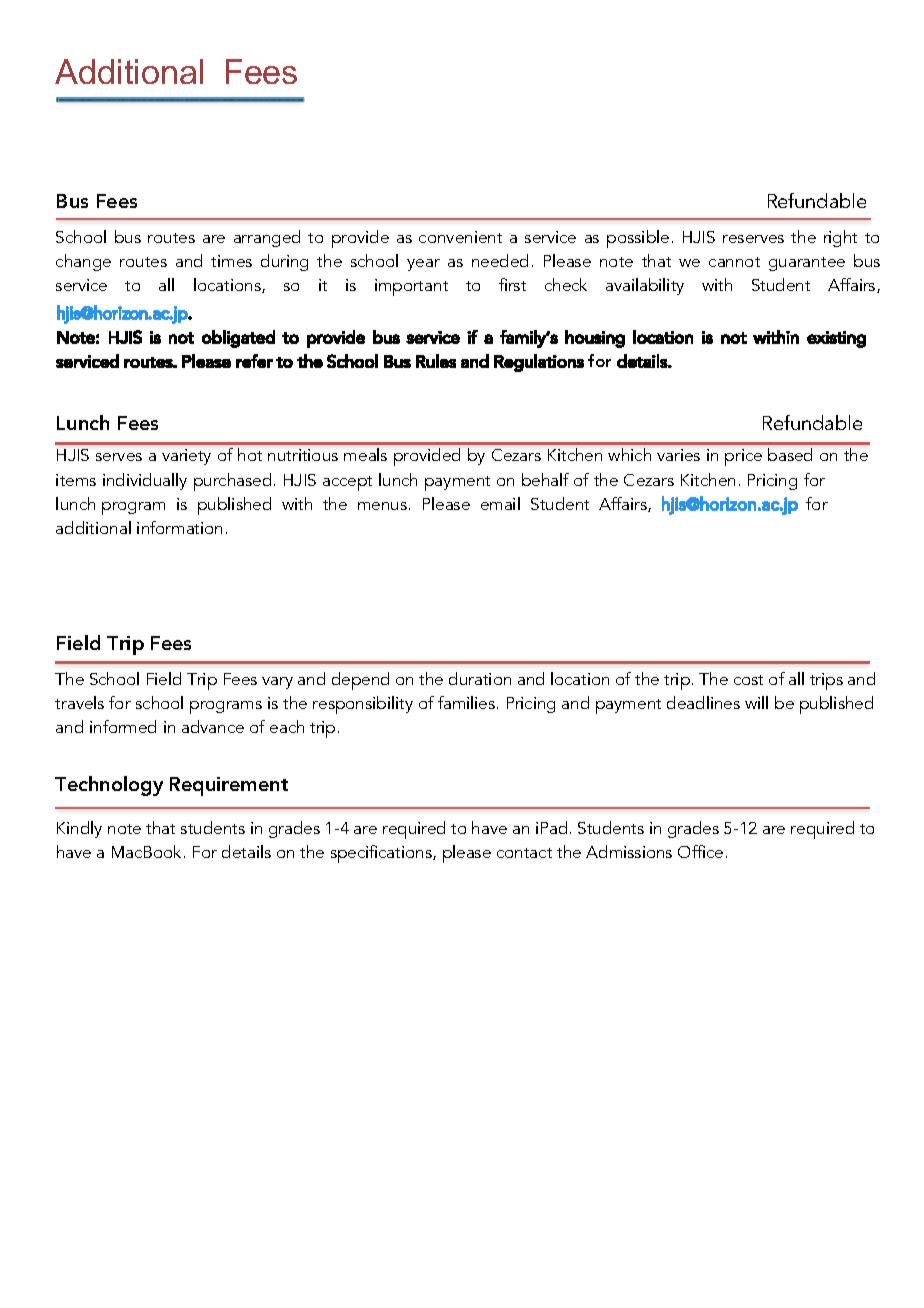 The width and height of the image is (924, 1308). What do you see at coordinates (748, 680) in the image?
I see `cost` at bounding box center [748, 680].
